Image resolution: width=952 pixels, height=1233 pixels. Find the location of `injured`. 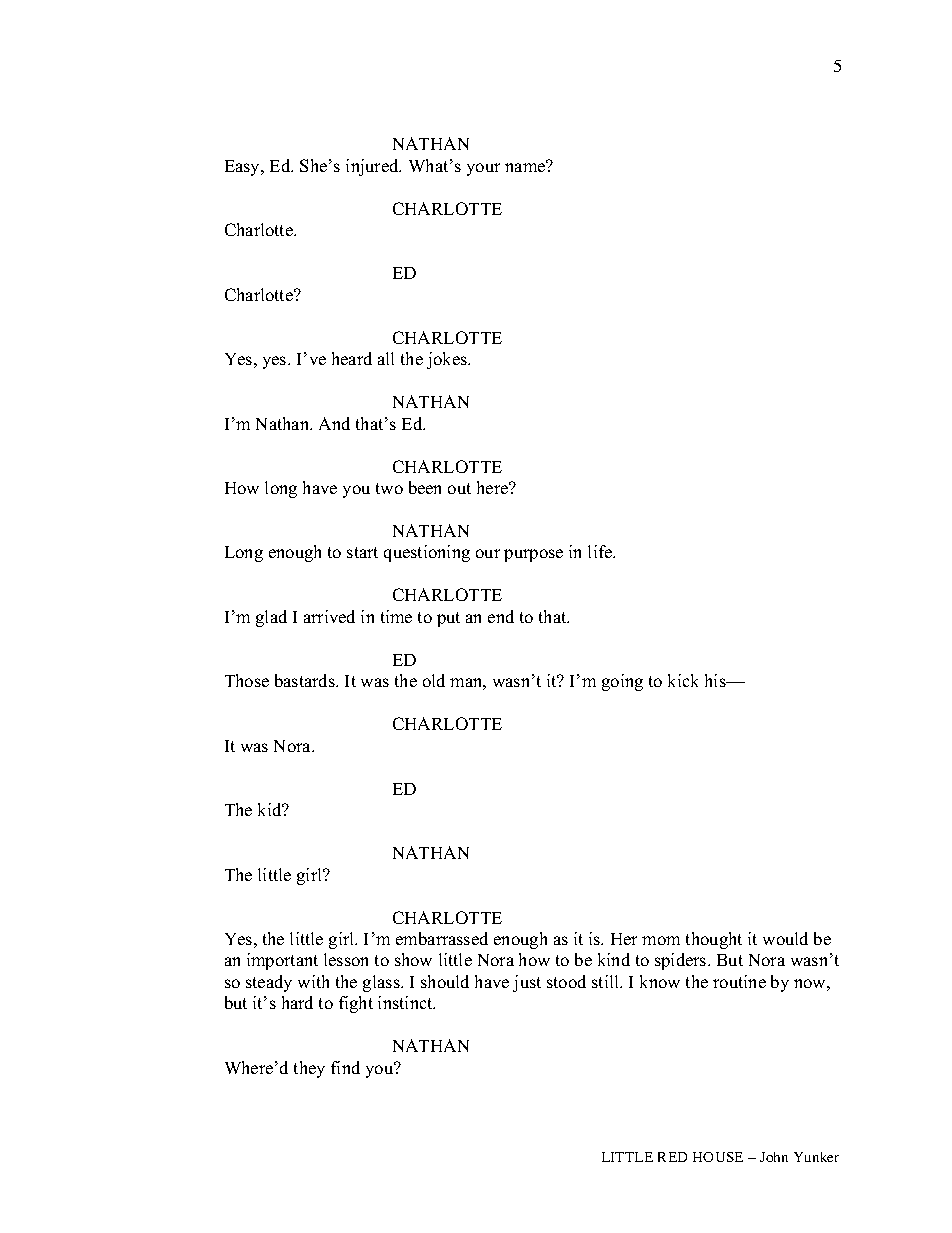

injured is located at coordinates (373, 167).
